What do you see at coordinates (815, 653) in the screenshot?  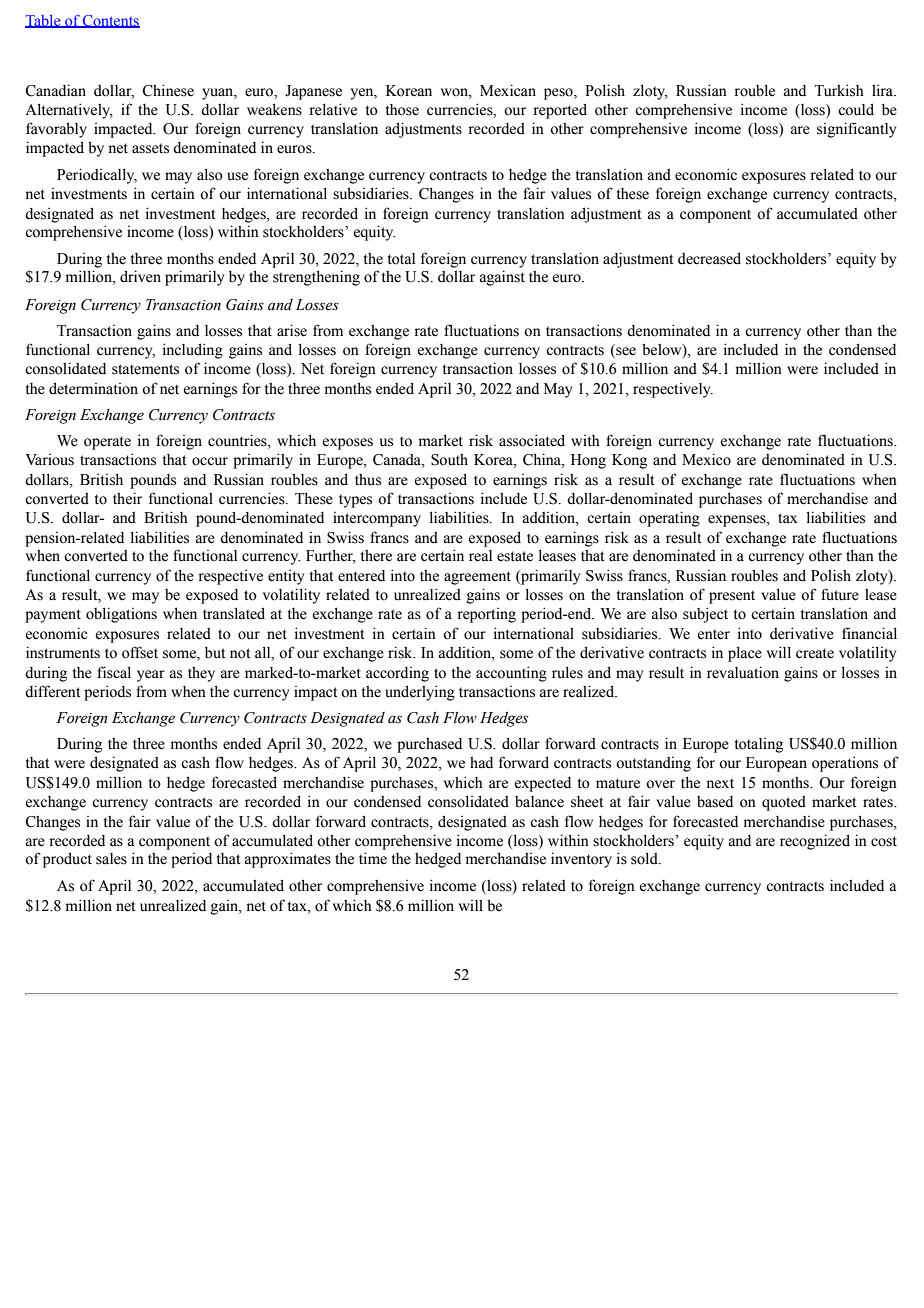 I see `create` at bounding box center [815, 653].
